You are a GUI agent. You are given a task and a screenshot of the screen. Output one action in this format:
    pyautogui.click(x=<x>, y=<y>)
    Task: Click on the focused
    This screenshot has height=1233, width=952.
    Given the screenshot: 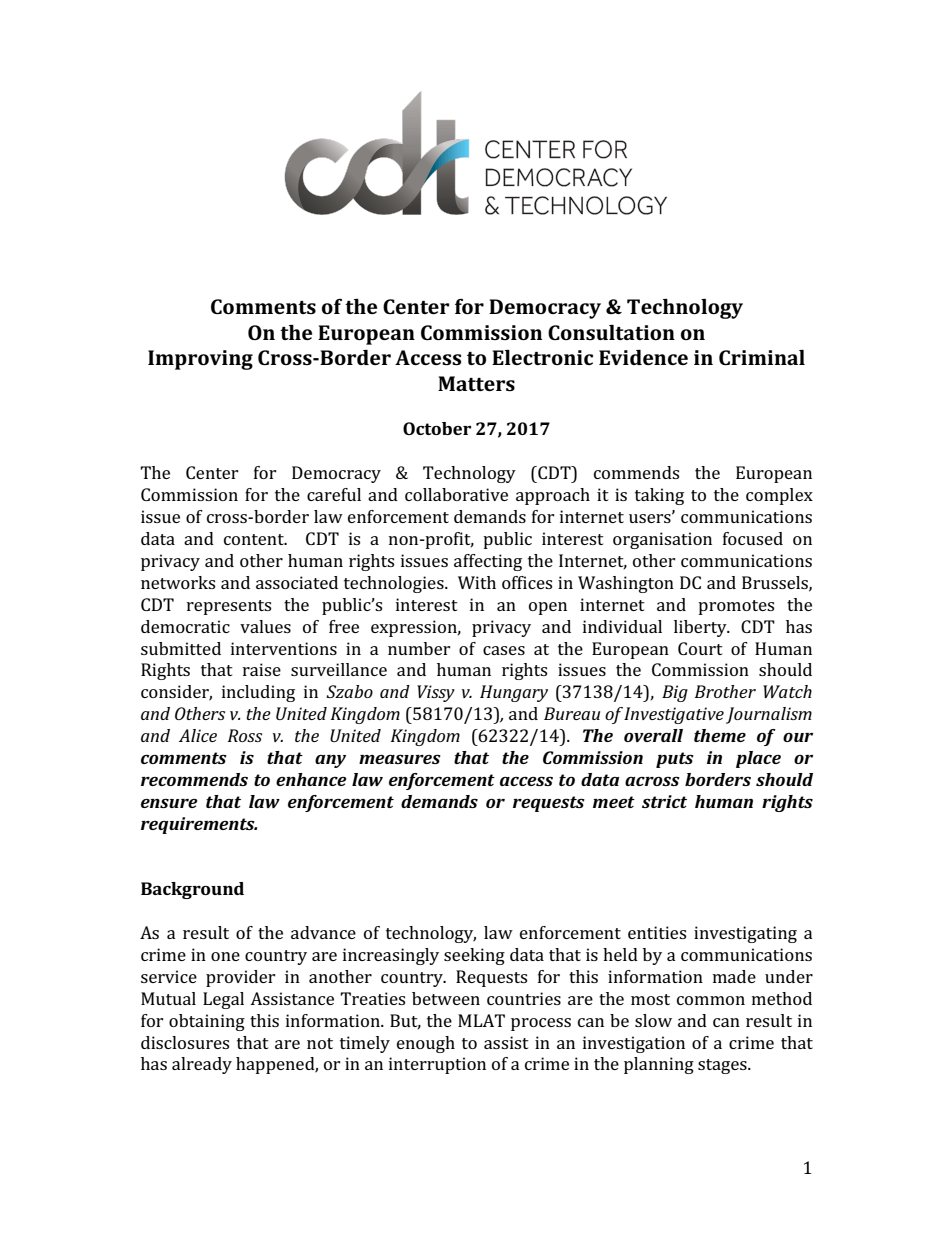 What is the action you would take?
    pyautogui.click(x=753, y=538)
